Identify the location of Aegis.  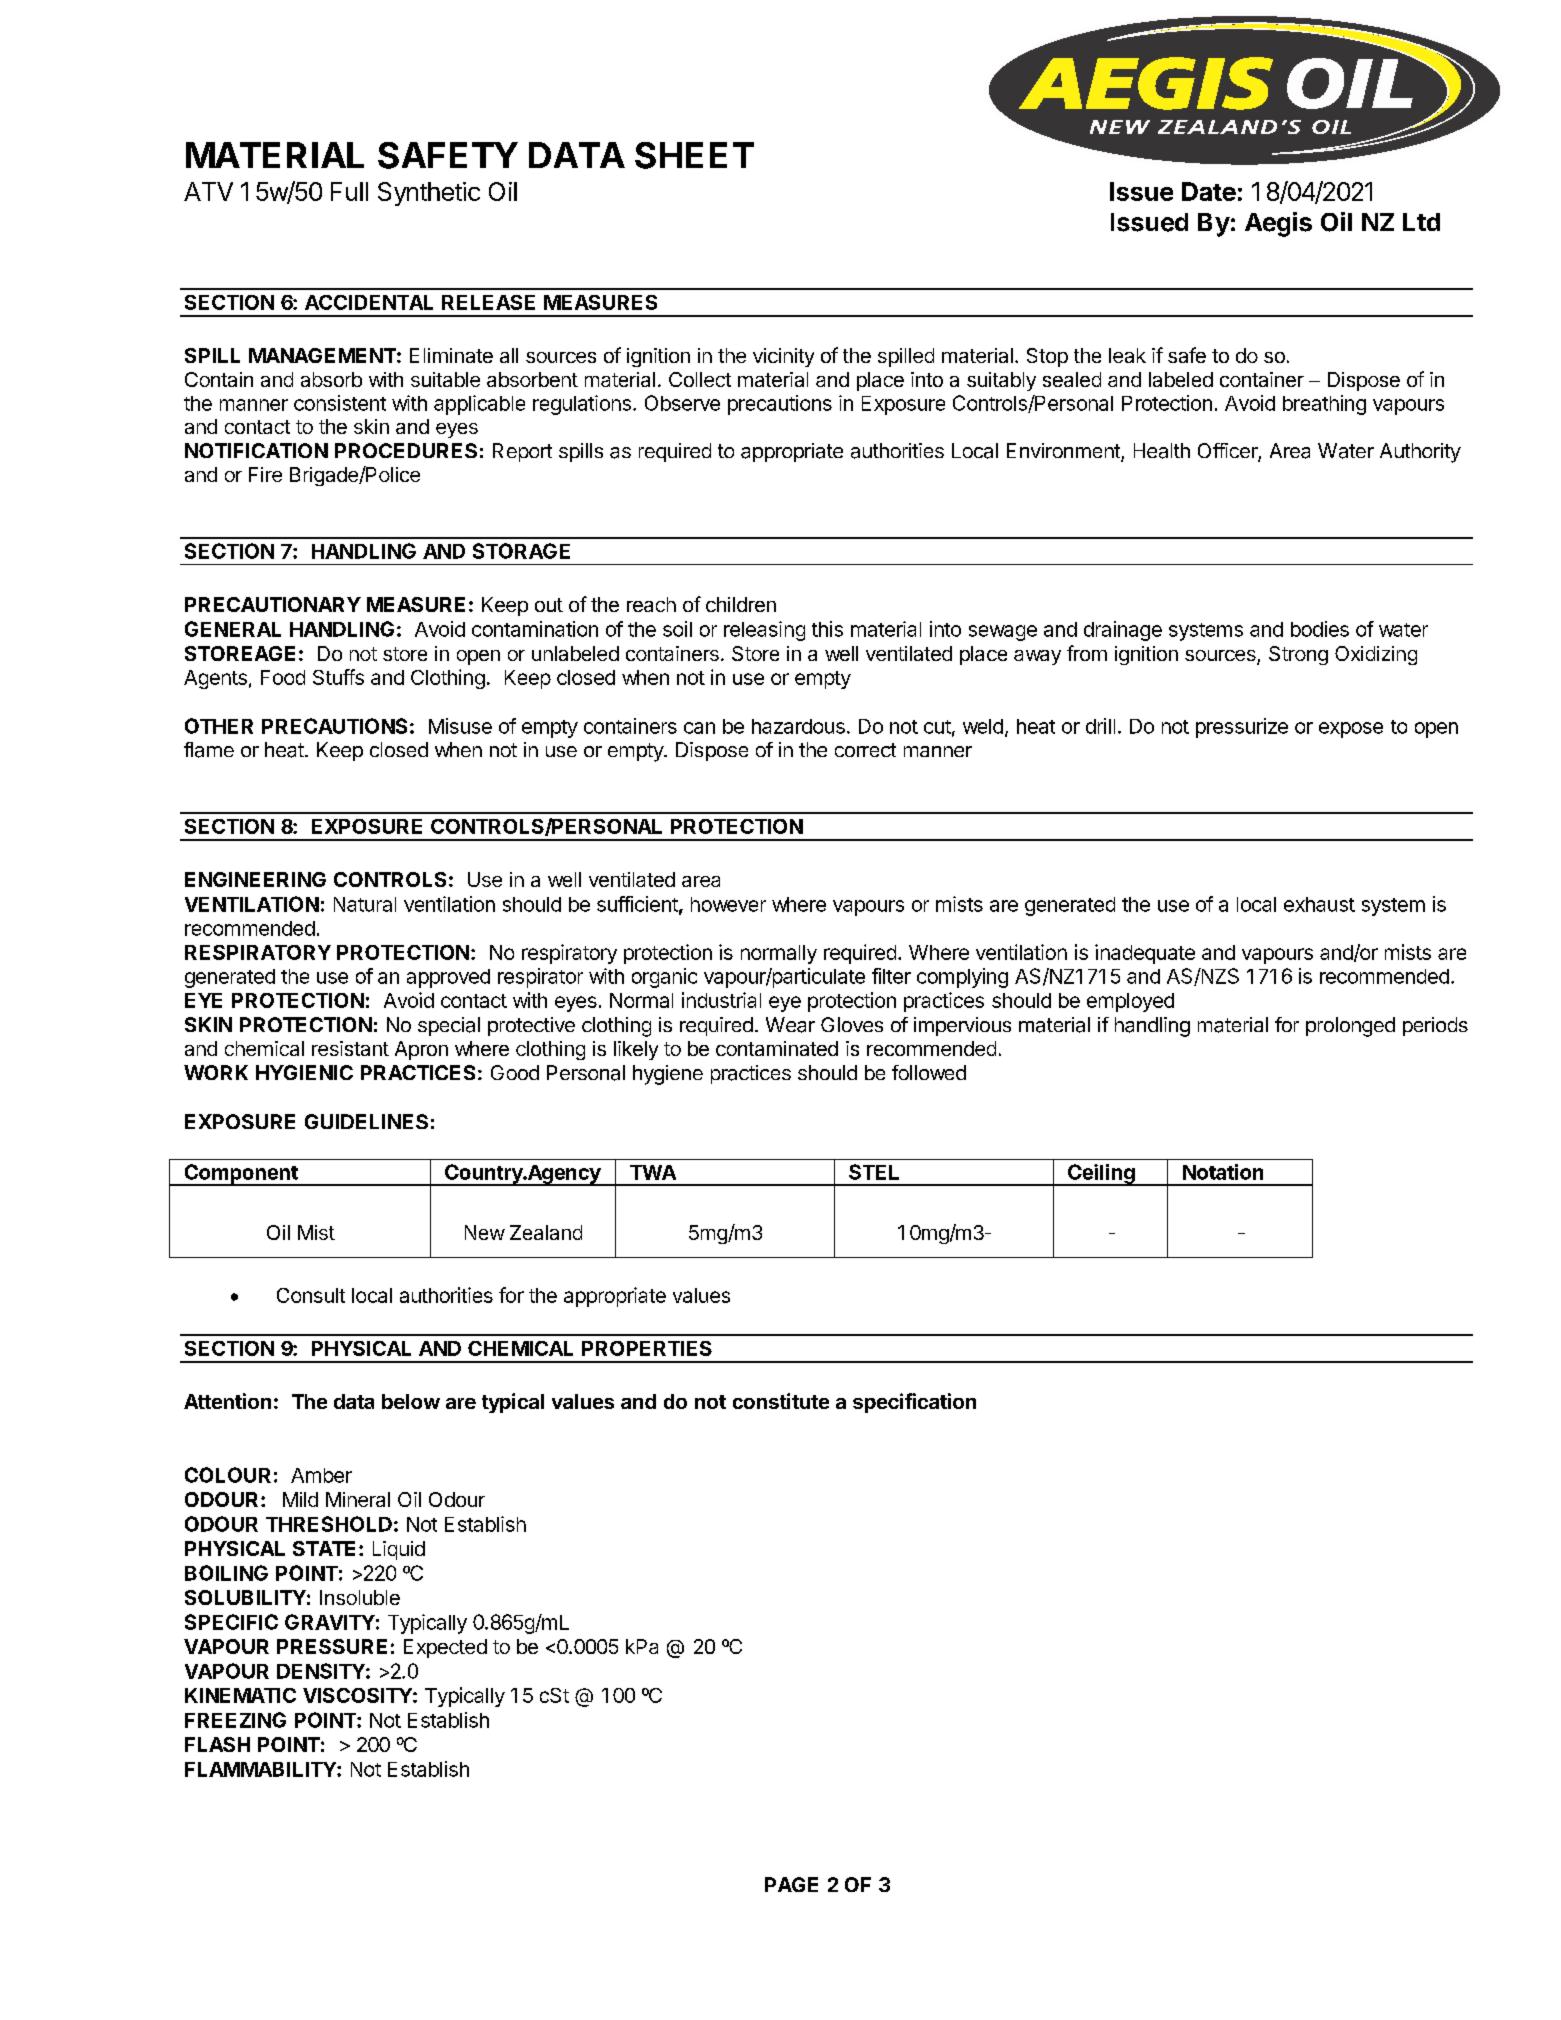
(1278, 224).
